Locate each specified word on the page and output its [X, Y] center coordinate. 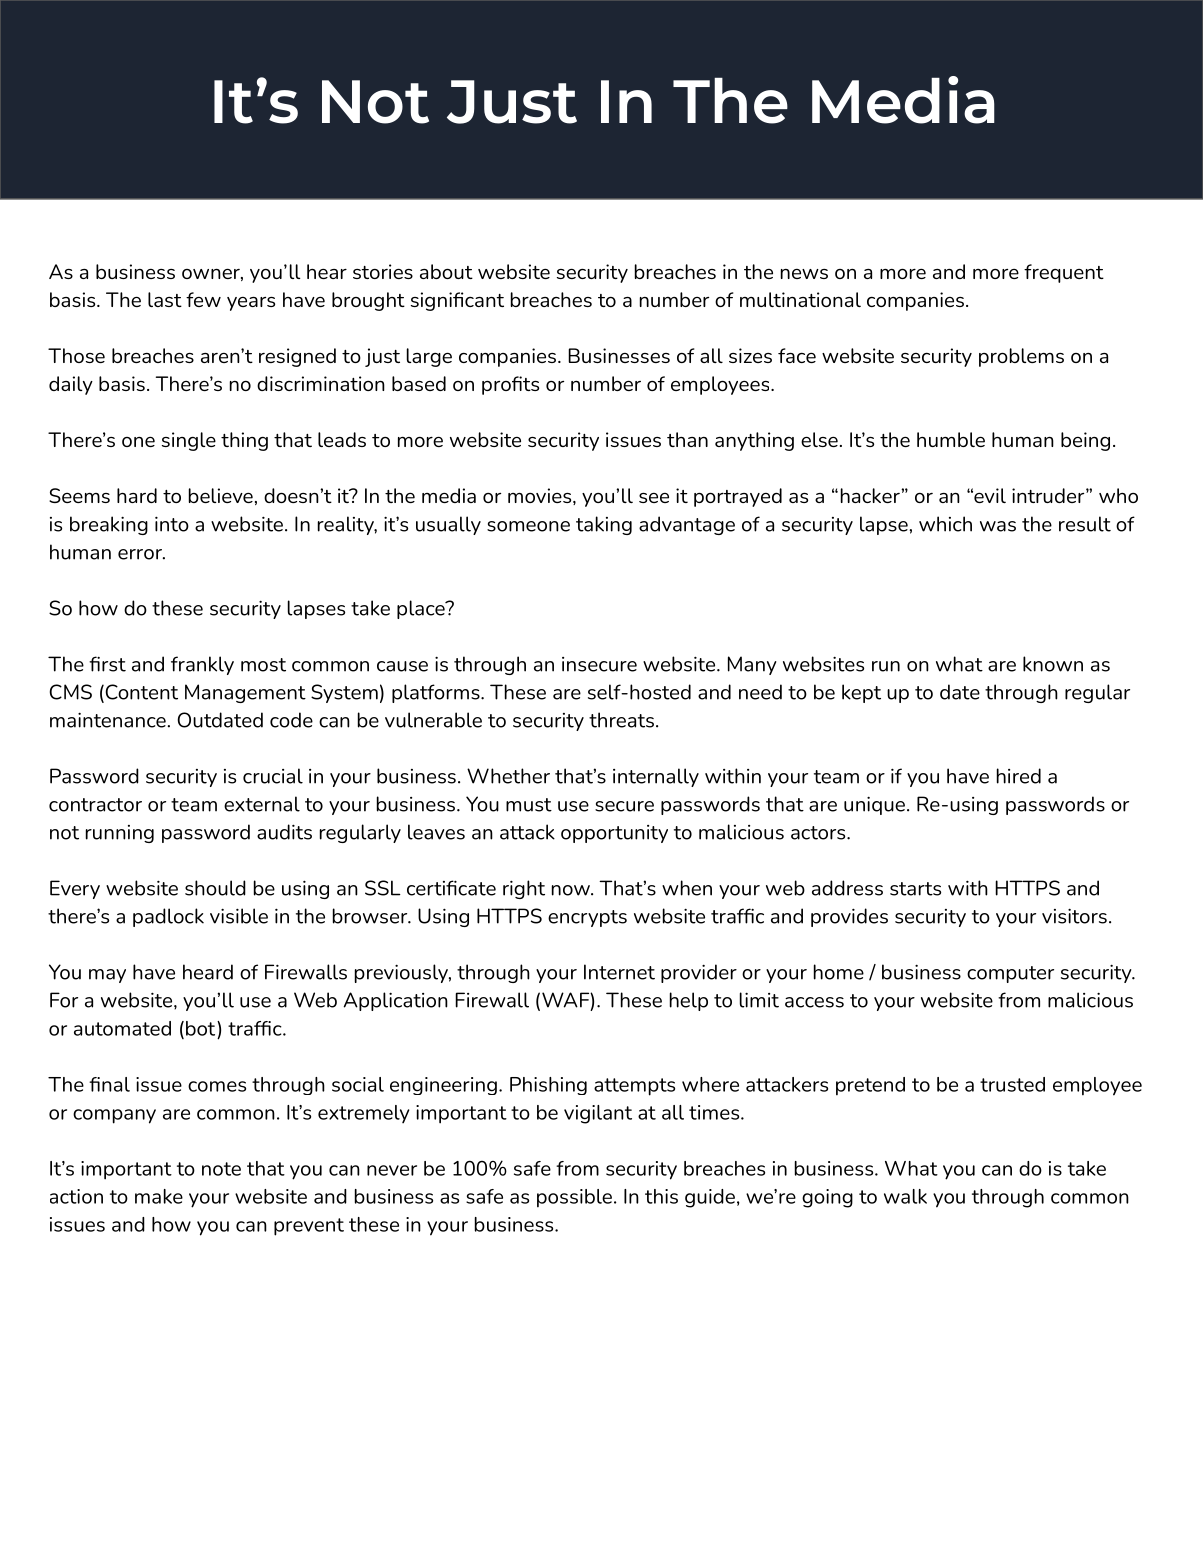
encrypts [587, 918]
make [159, 1196]
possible [574, 1198]
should [215, 888]
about [446, 271]
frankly [202, 665]
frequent [1064, 273]
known [1053, 664]
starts [915, 889]
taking [604, 525]
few [203, 299]
